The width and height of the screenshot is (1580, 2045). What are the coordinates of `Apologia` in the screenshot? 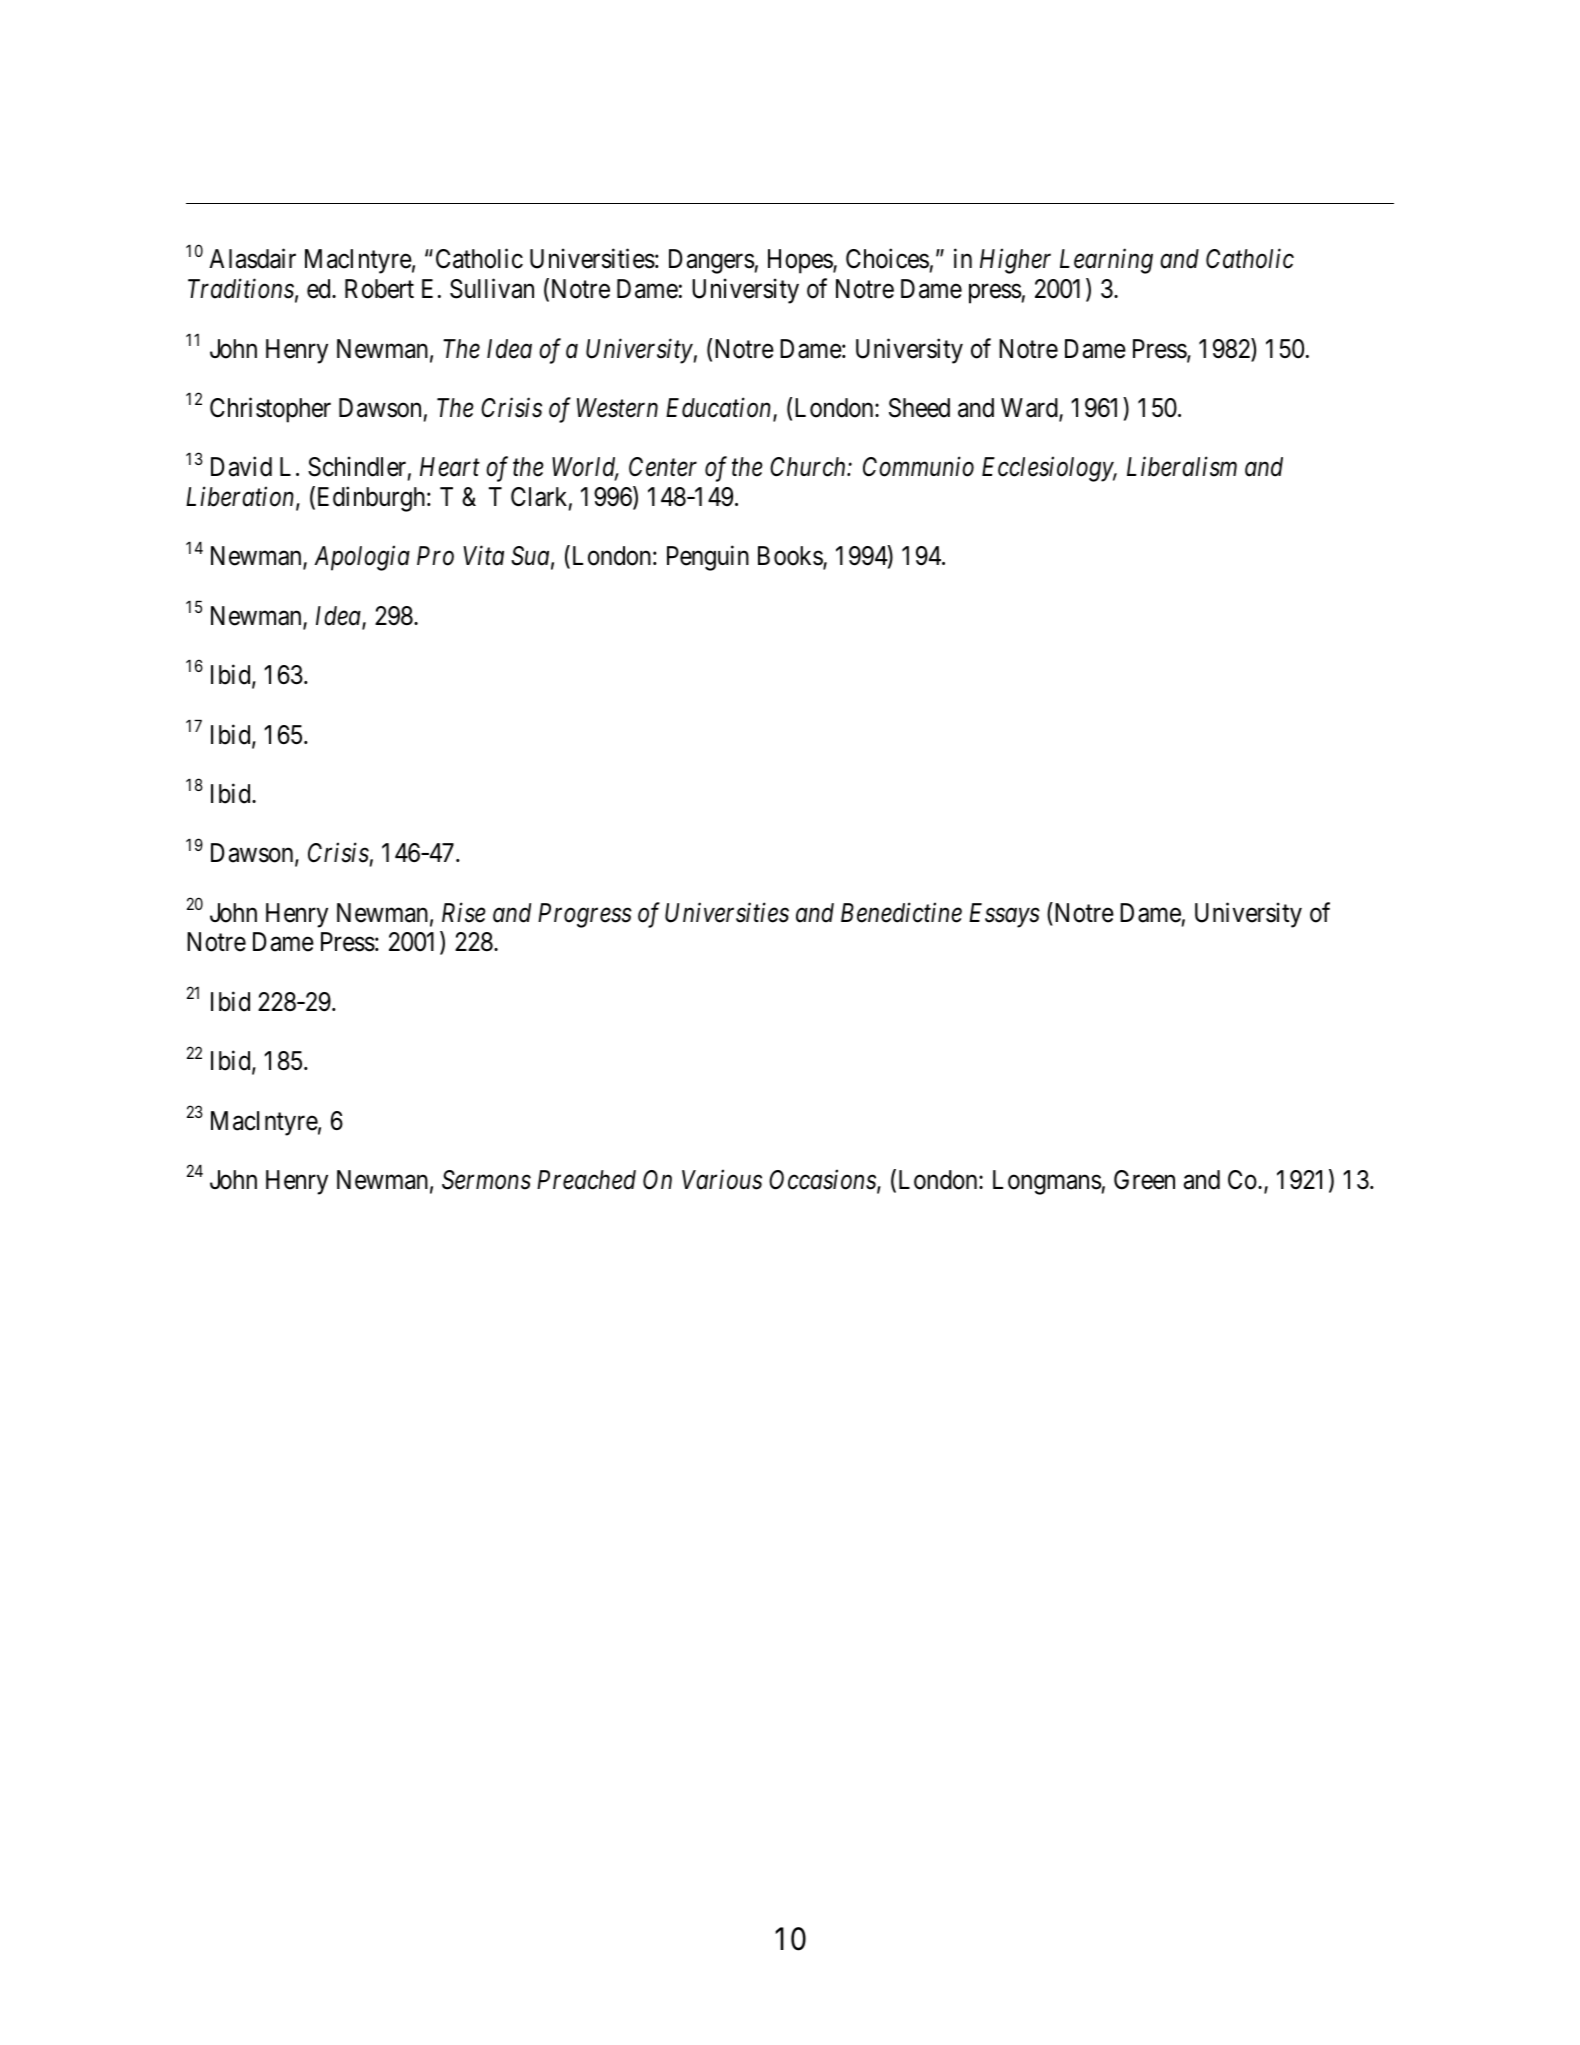 It's located at (362, 558).
